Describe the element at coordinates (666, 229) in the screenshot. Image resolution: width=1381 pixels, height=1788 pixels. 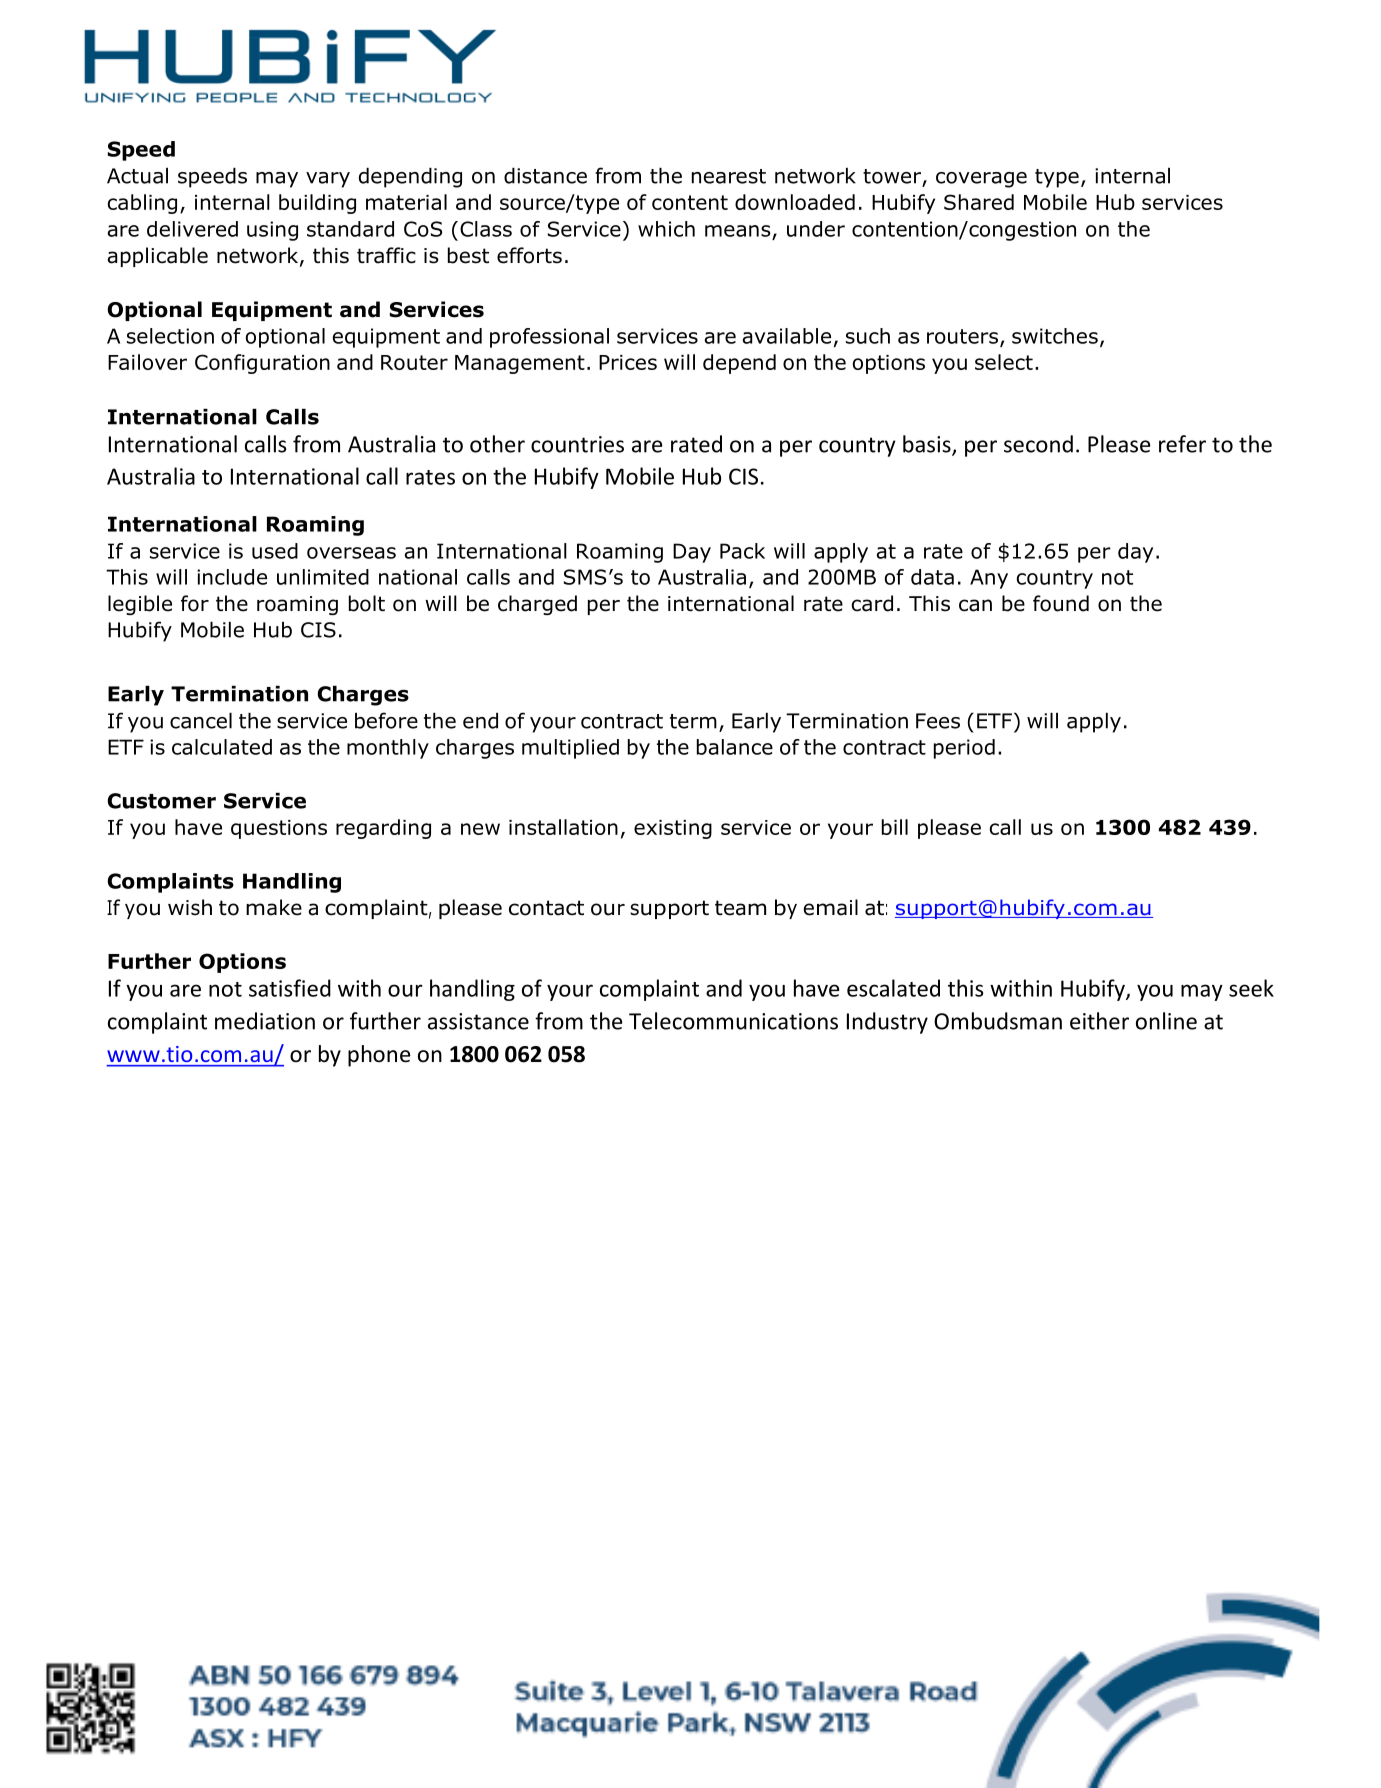
I see `which` at that location.
